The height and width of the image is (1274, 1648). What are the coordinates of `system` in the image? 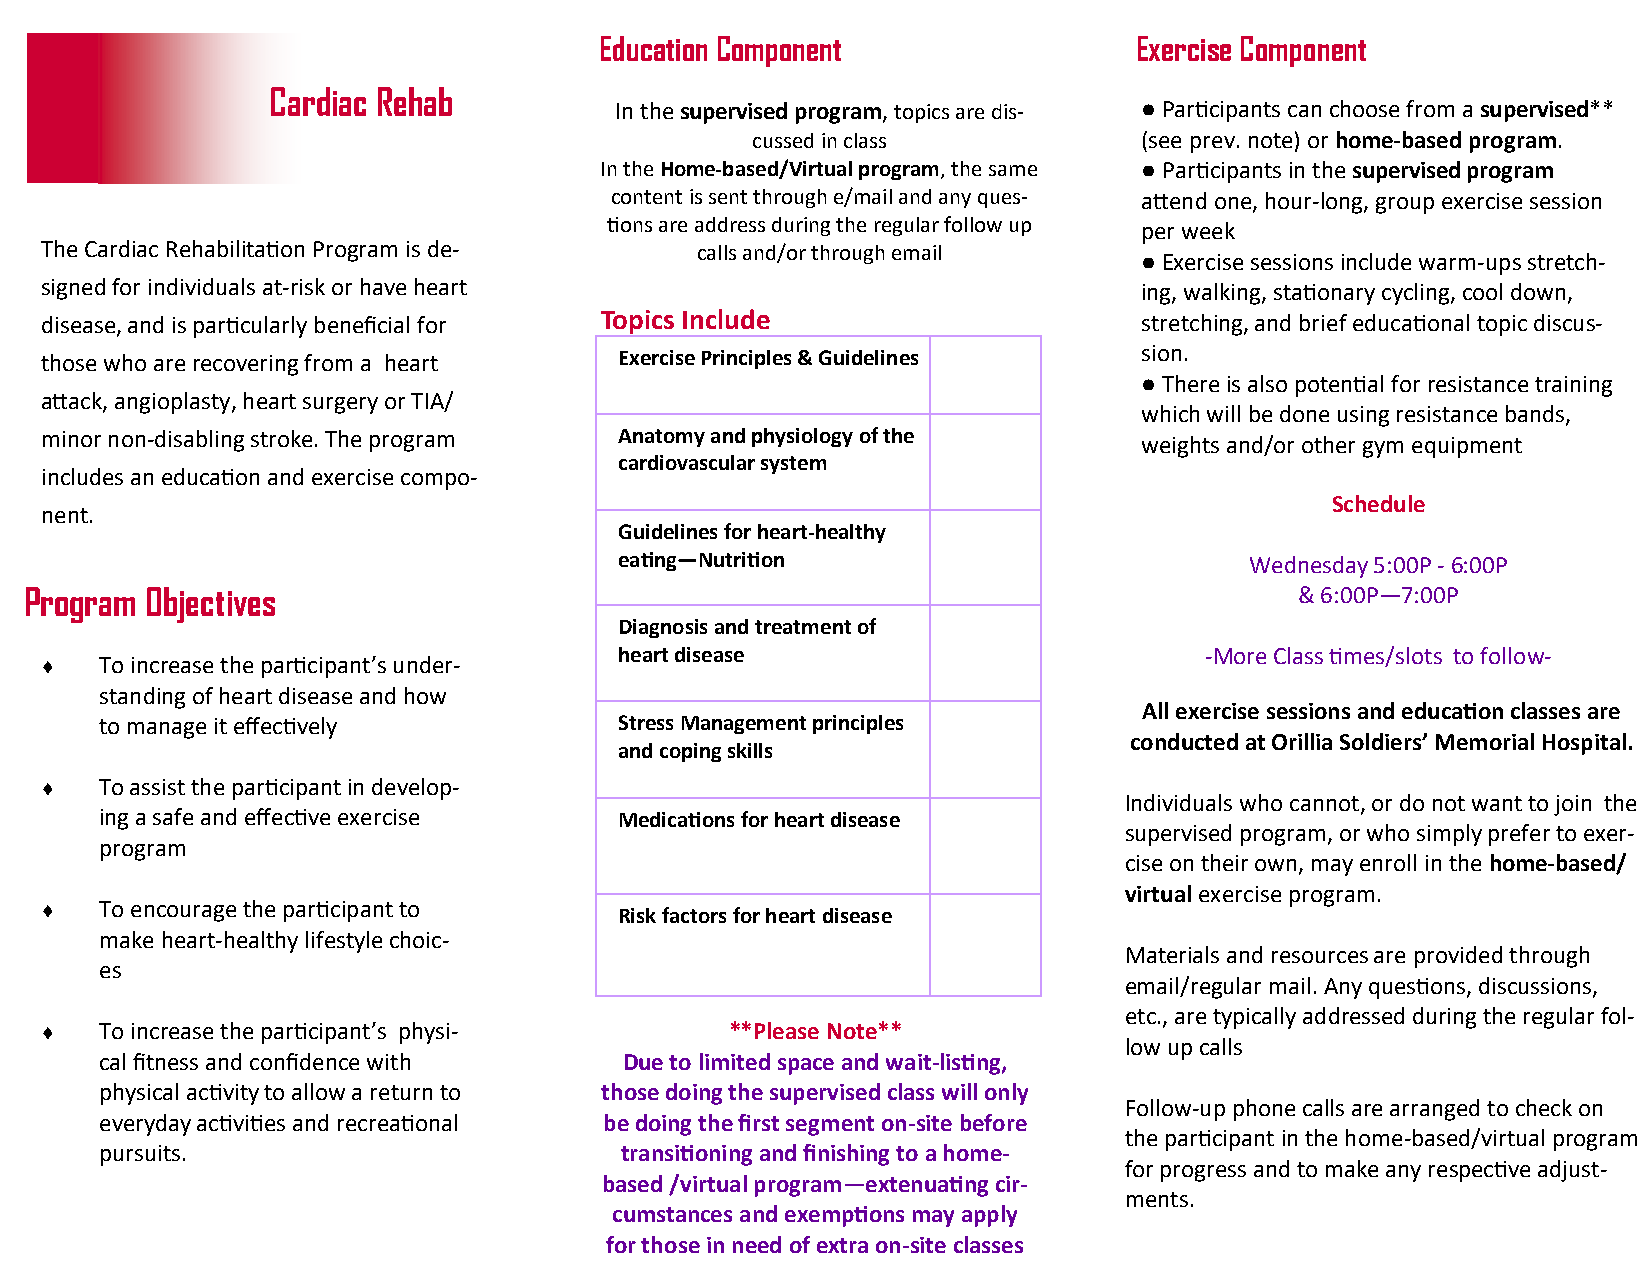 It's located at (793, 465).
